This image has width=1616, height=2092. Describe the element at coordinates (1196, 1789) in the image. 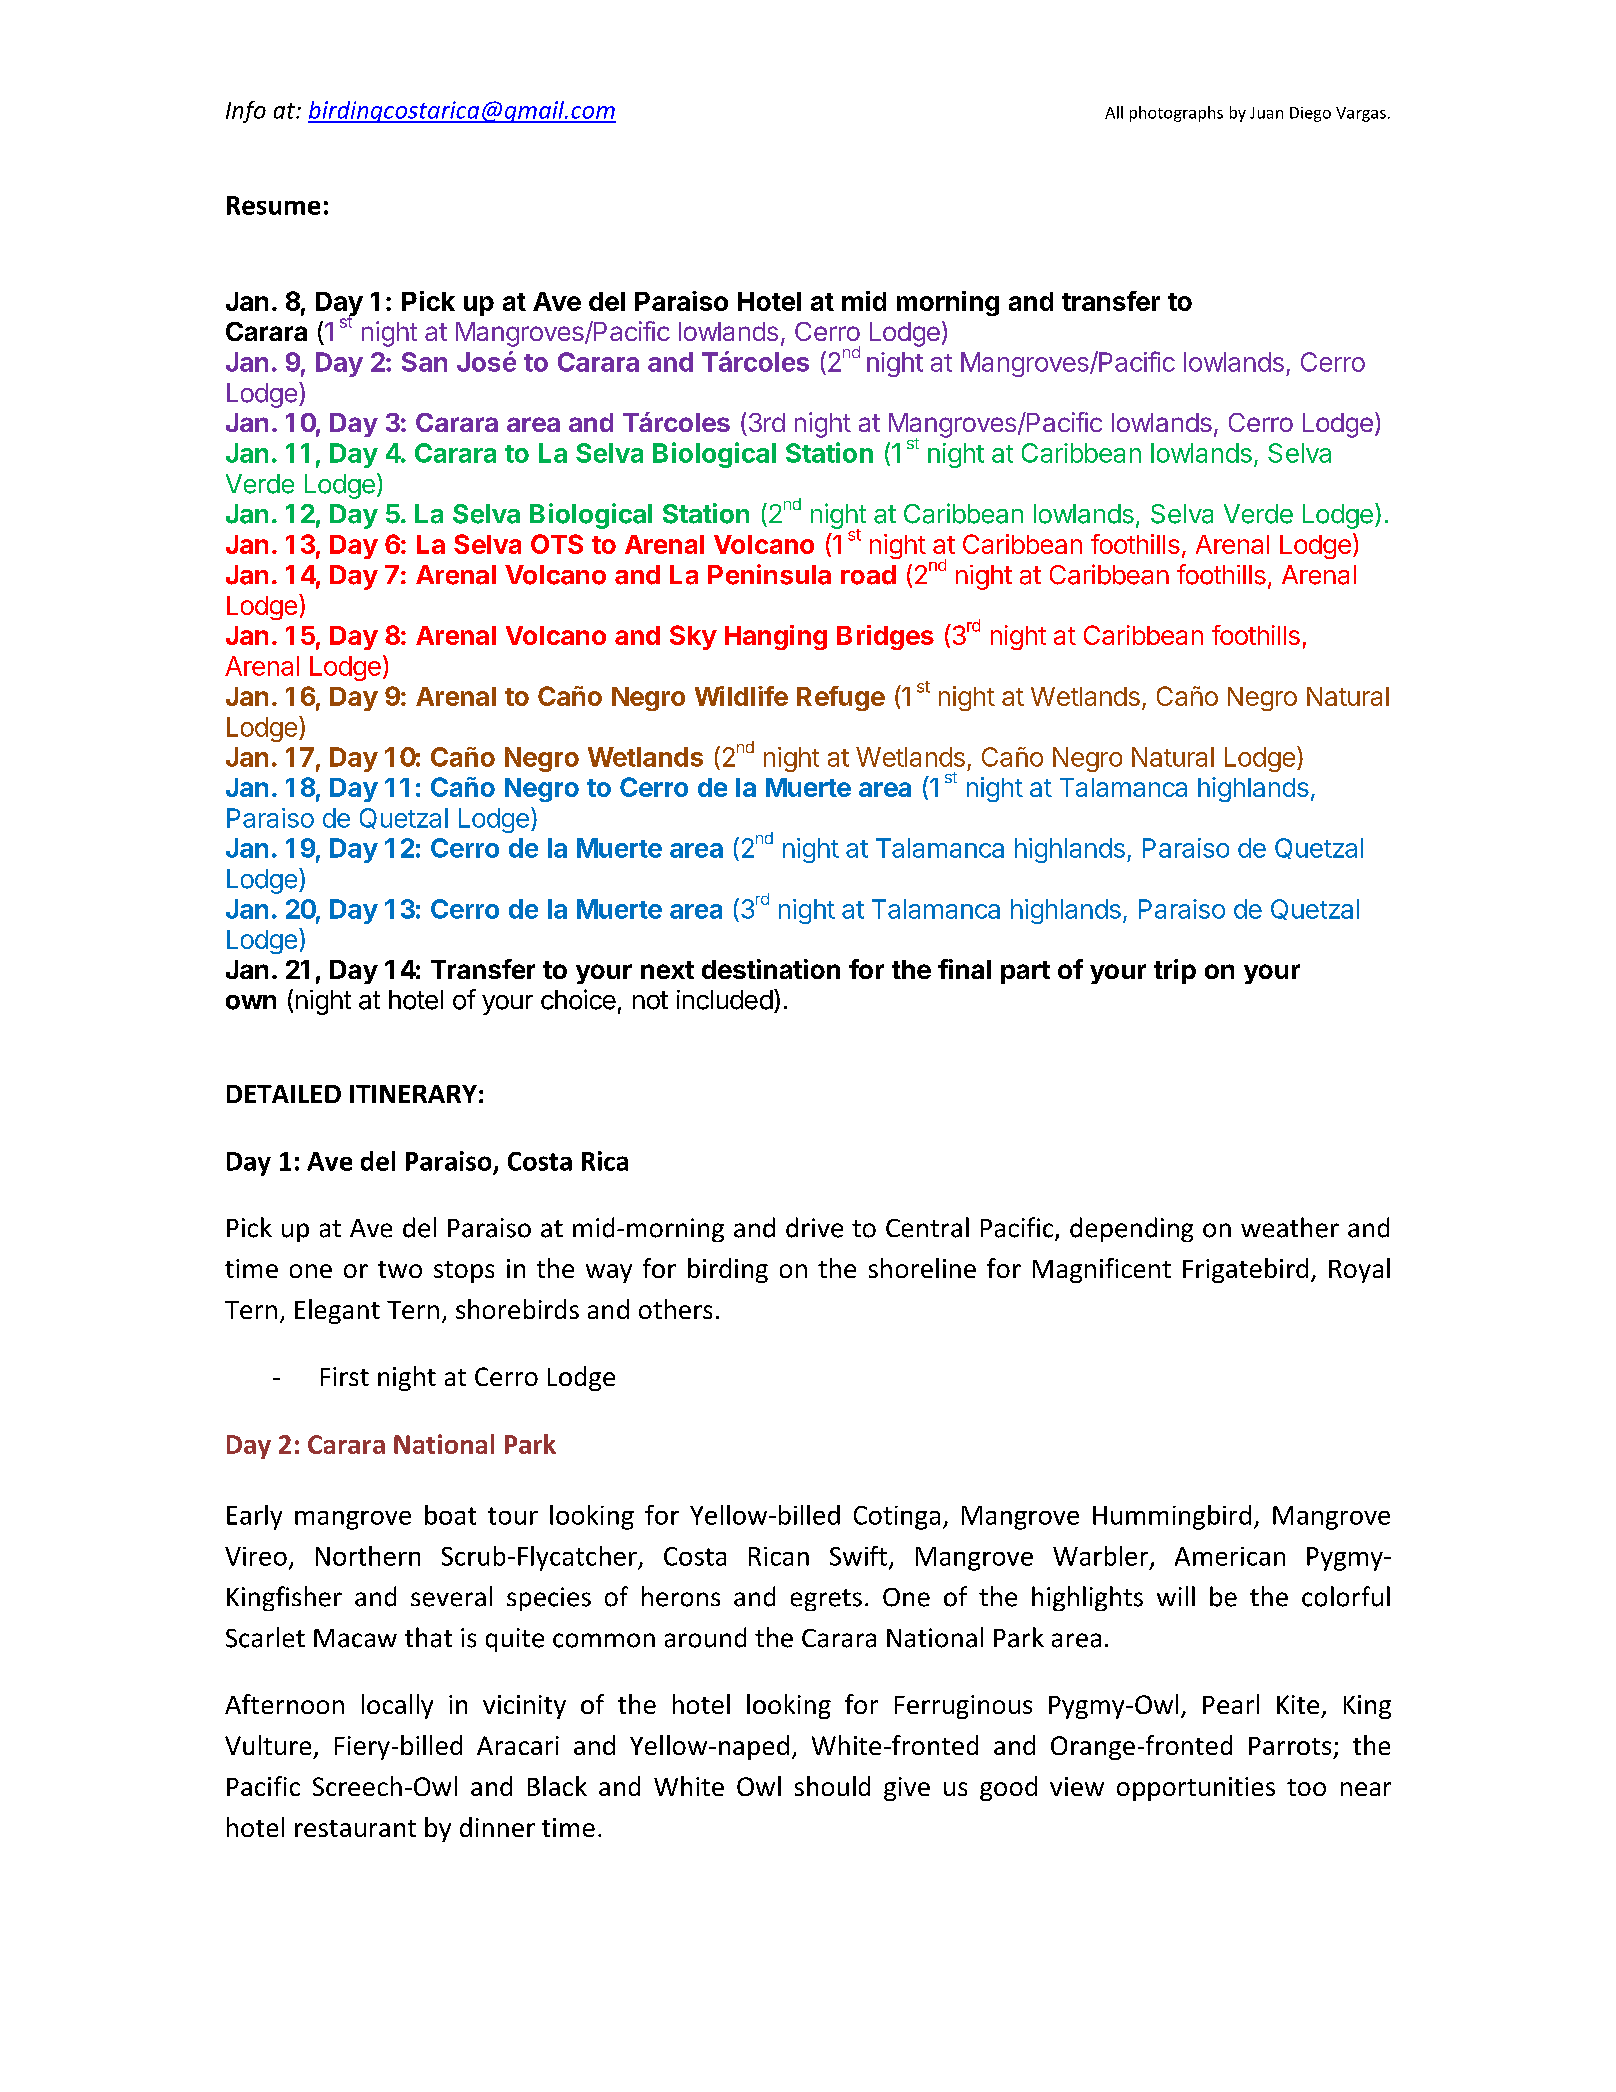

I see `opportunities` at that location.
